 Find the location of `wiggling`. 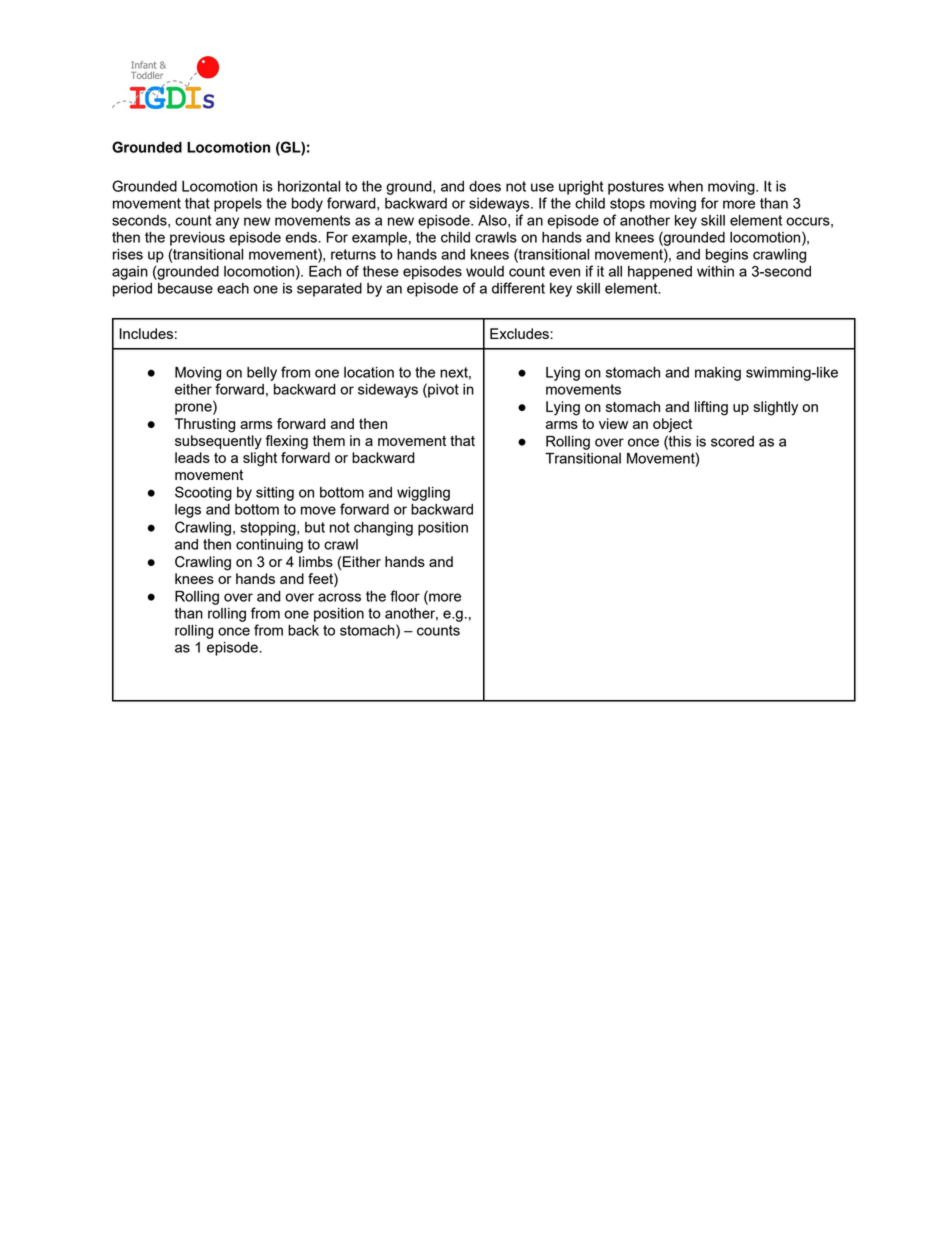

wiggling is located at coordinates (423, 494).
